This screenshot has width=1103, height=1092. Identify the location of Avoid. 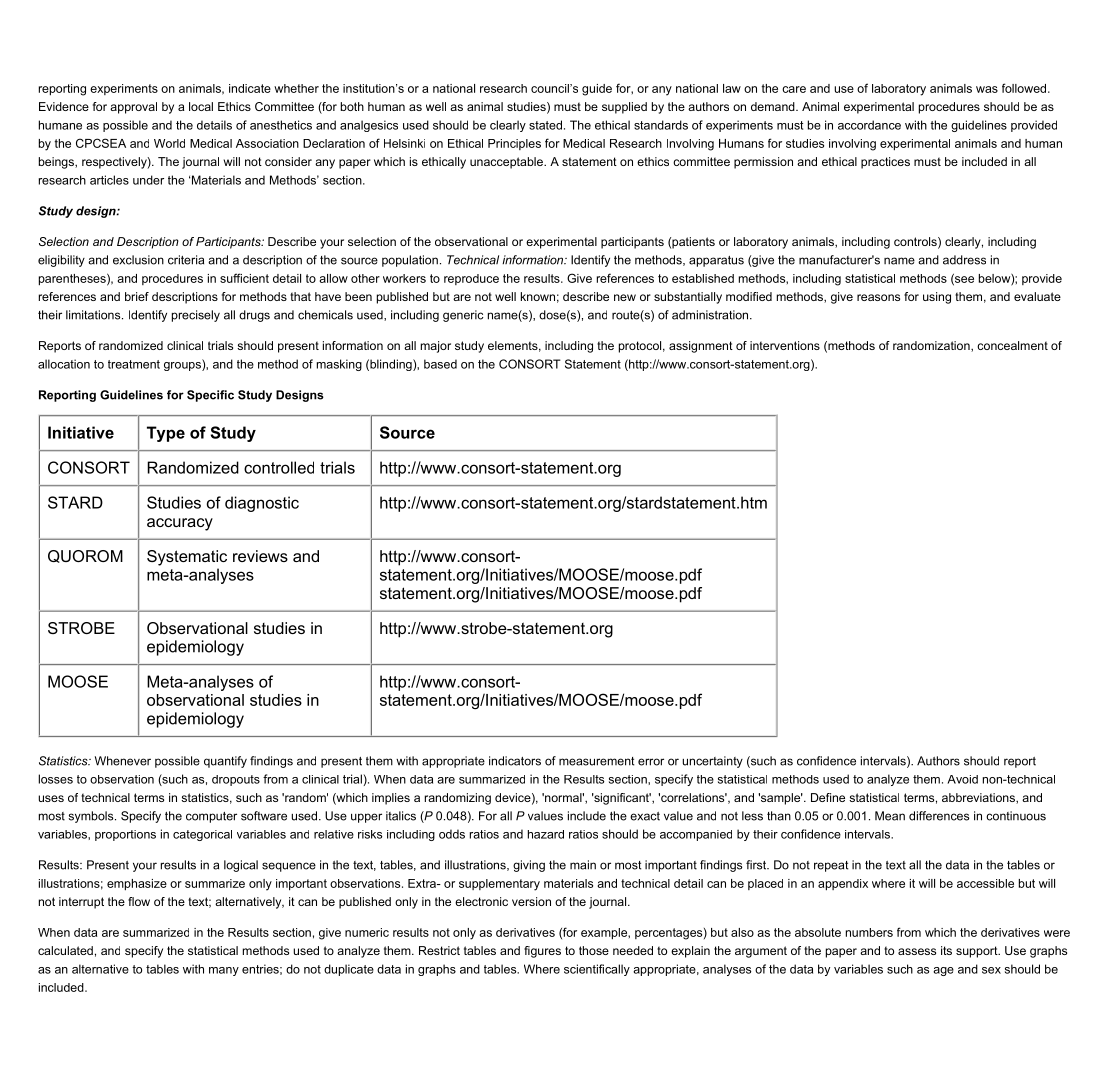
(962, 779).
